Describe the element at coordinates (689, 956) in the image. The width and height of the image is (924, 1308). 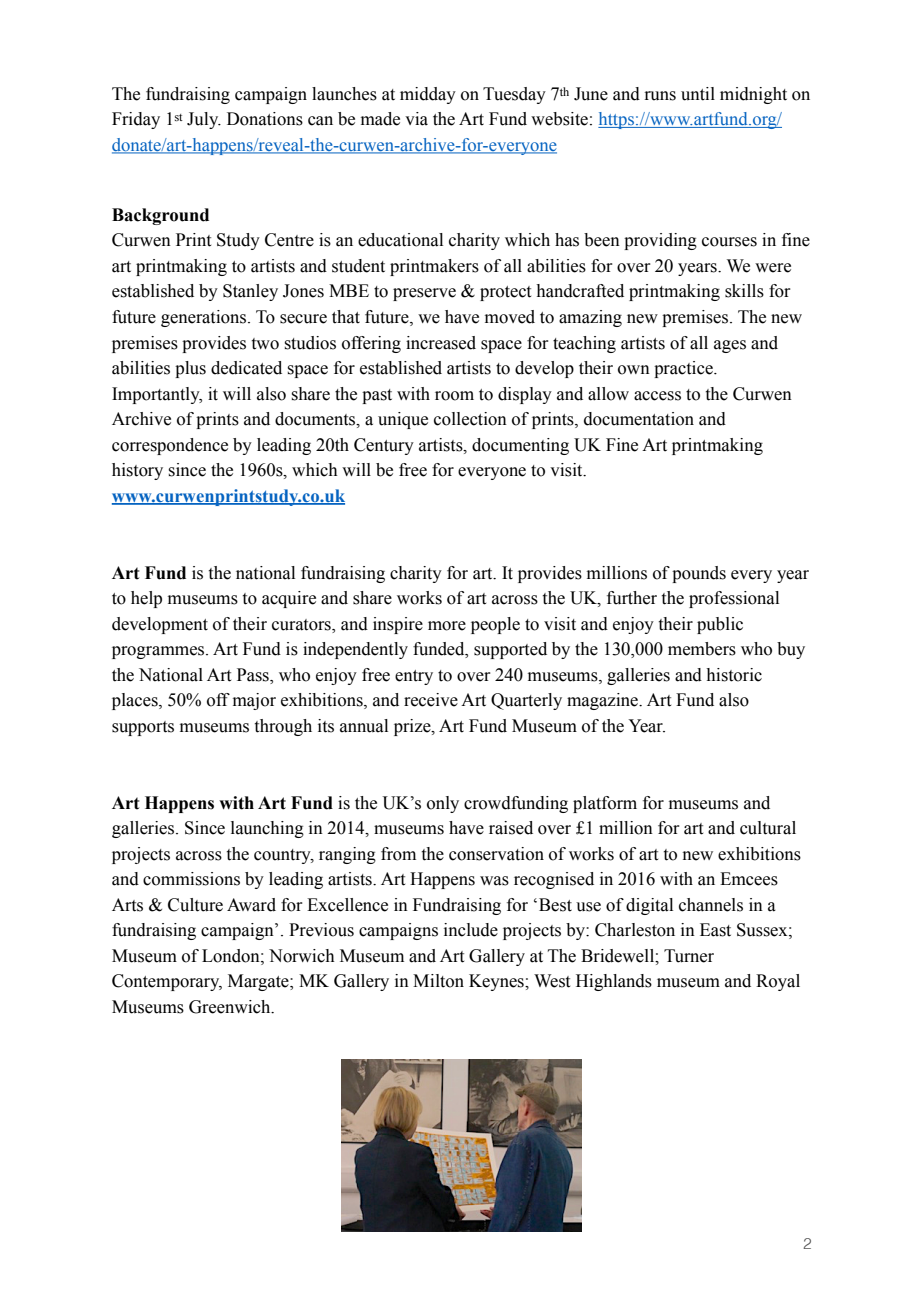
I see `Turner` at that location.
